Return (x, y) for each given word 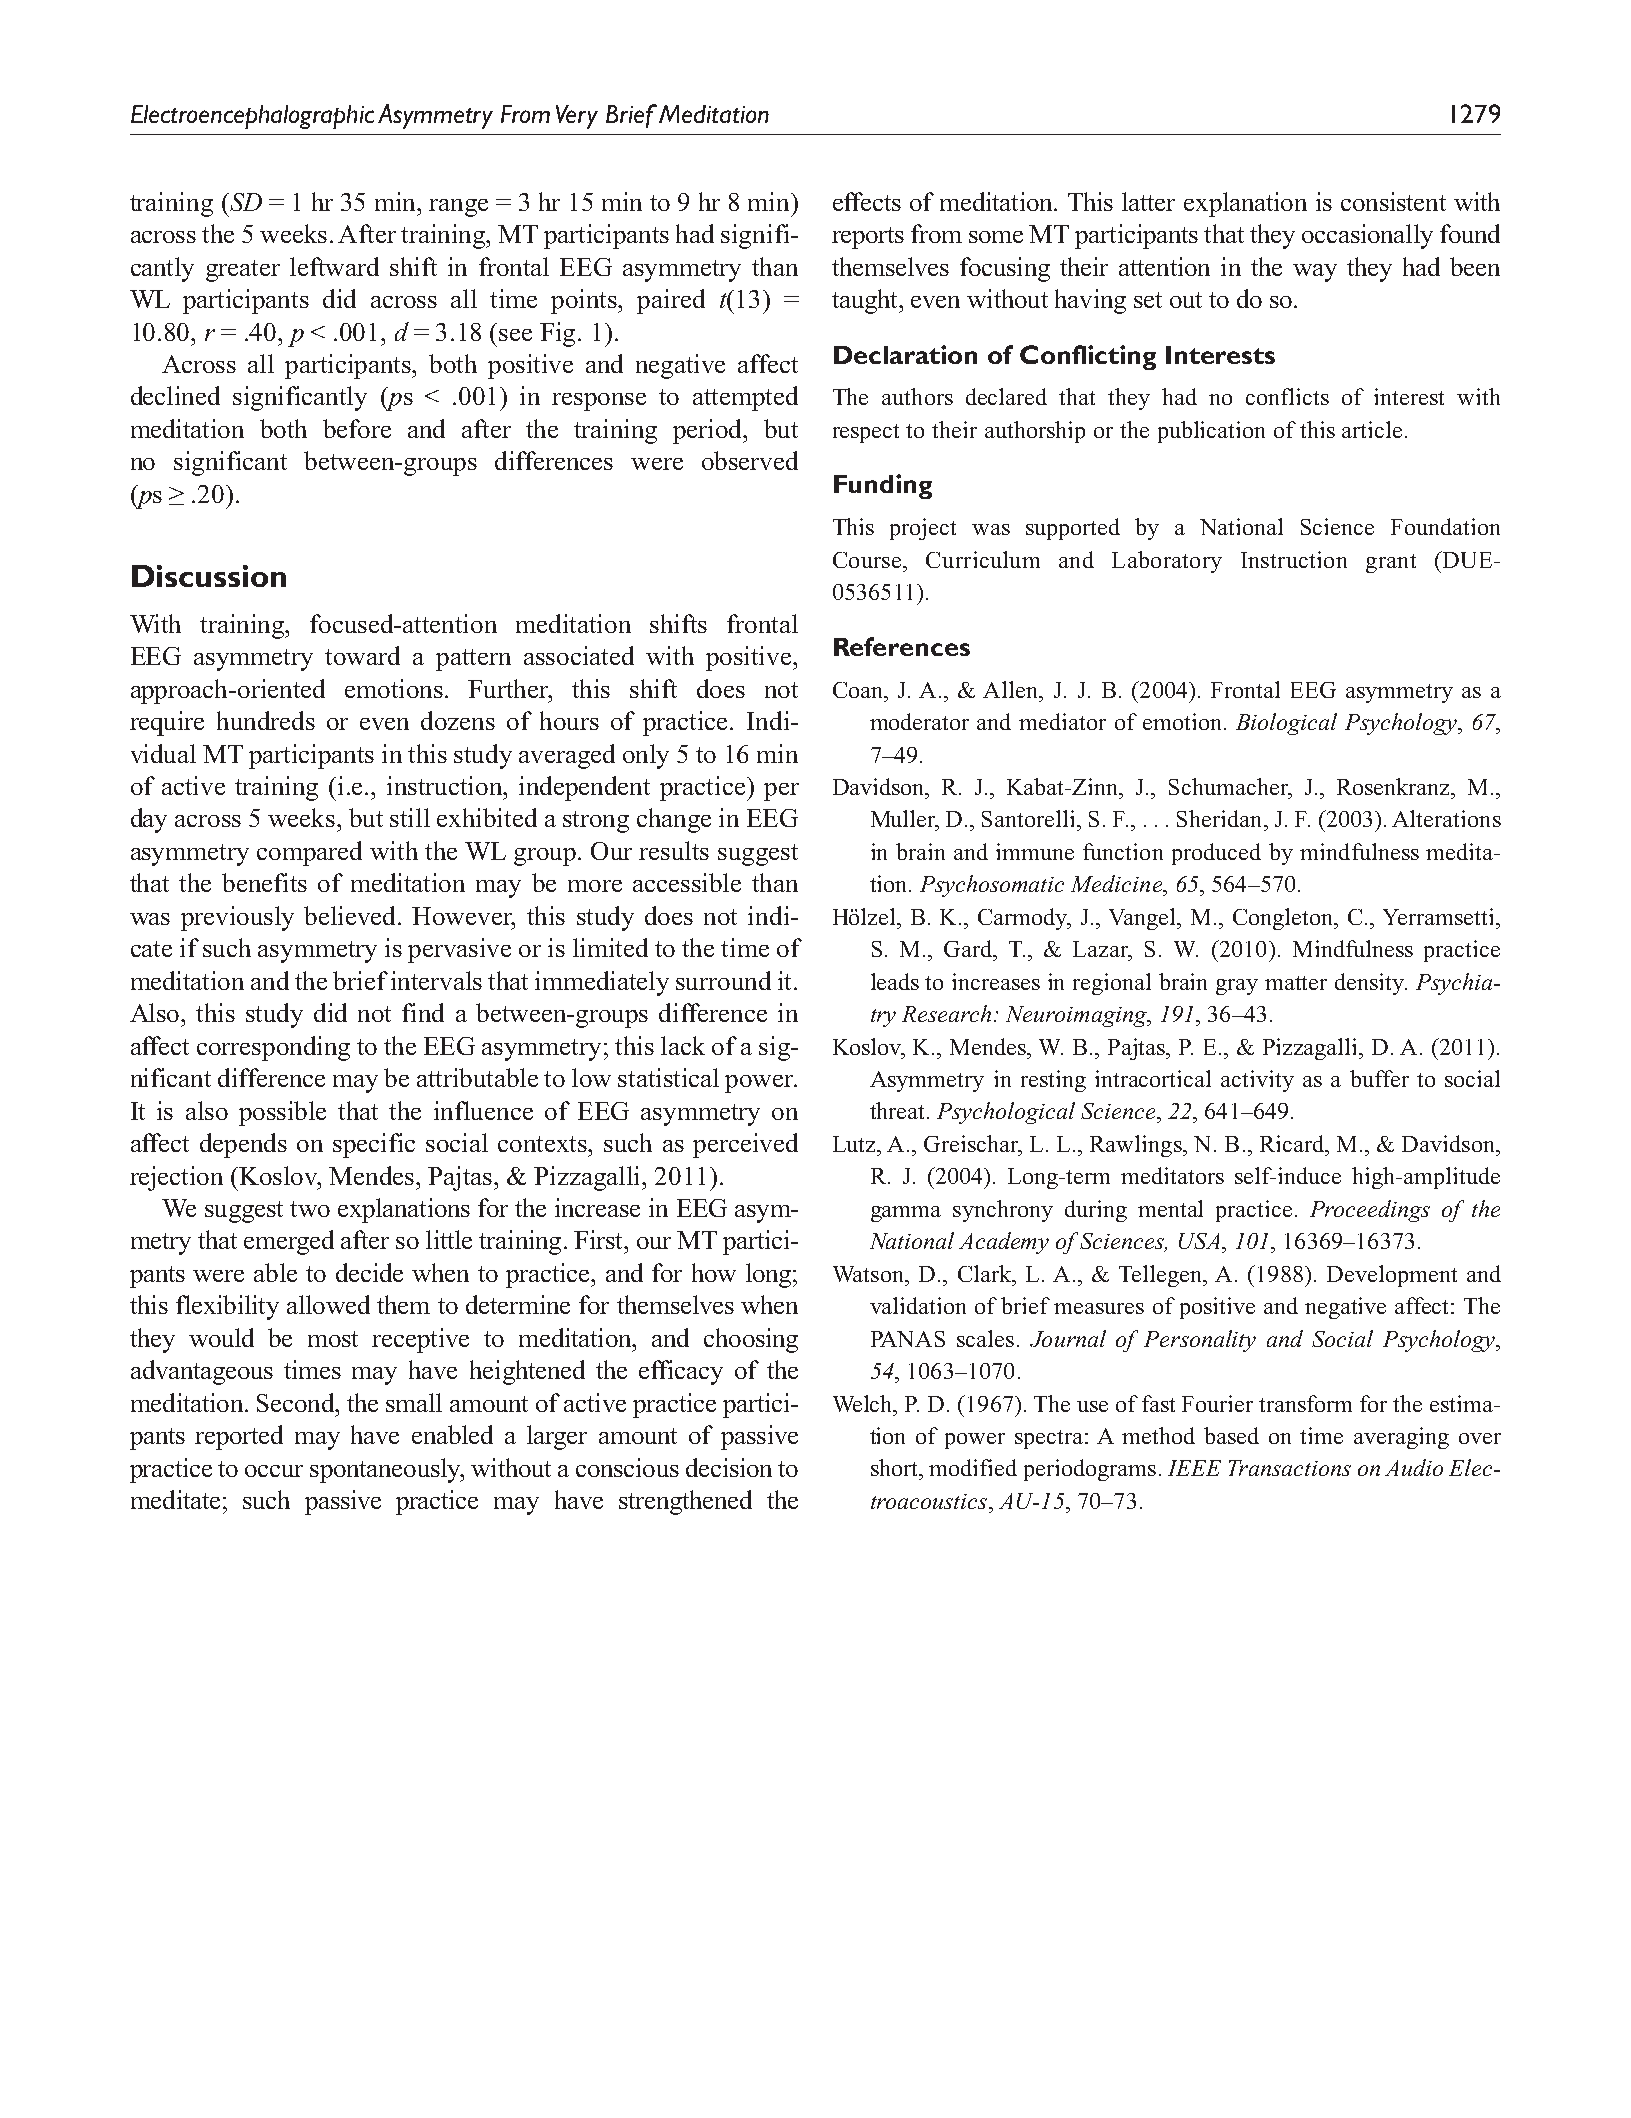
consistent (1393, 201)
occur (274, 1471)
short (896, 1467)
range (458, 208)
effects (867, 201)
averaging (1401, 1438)
